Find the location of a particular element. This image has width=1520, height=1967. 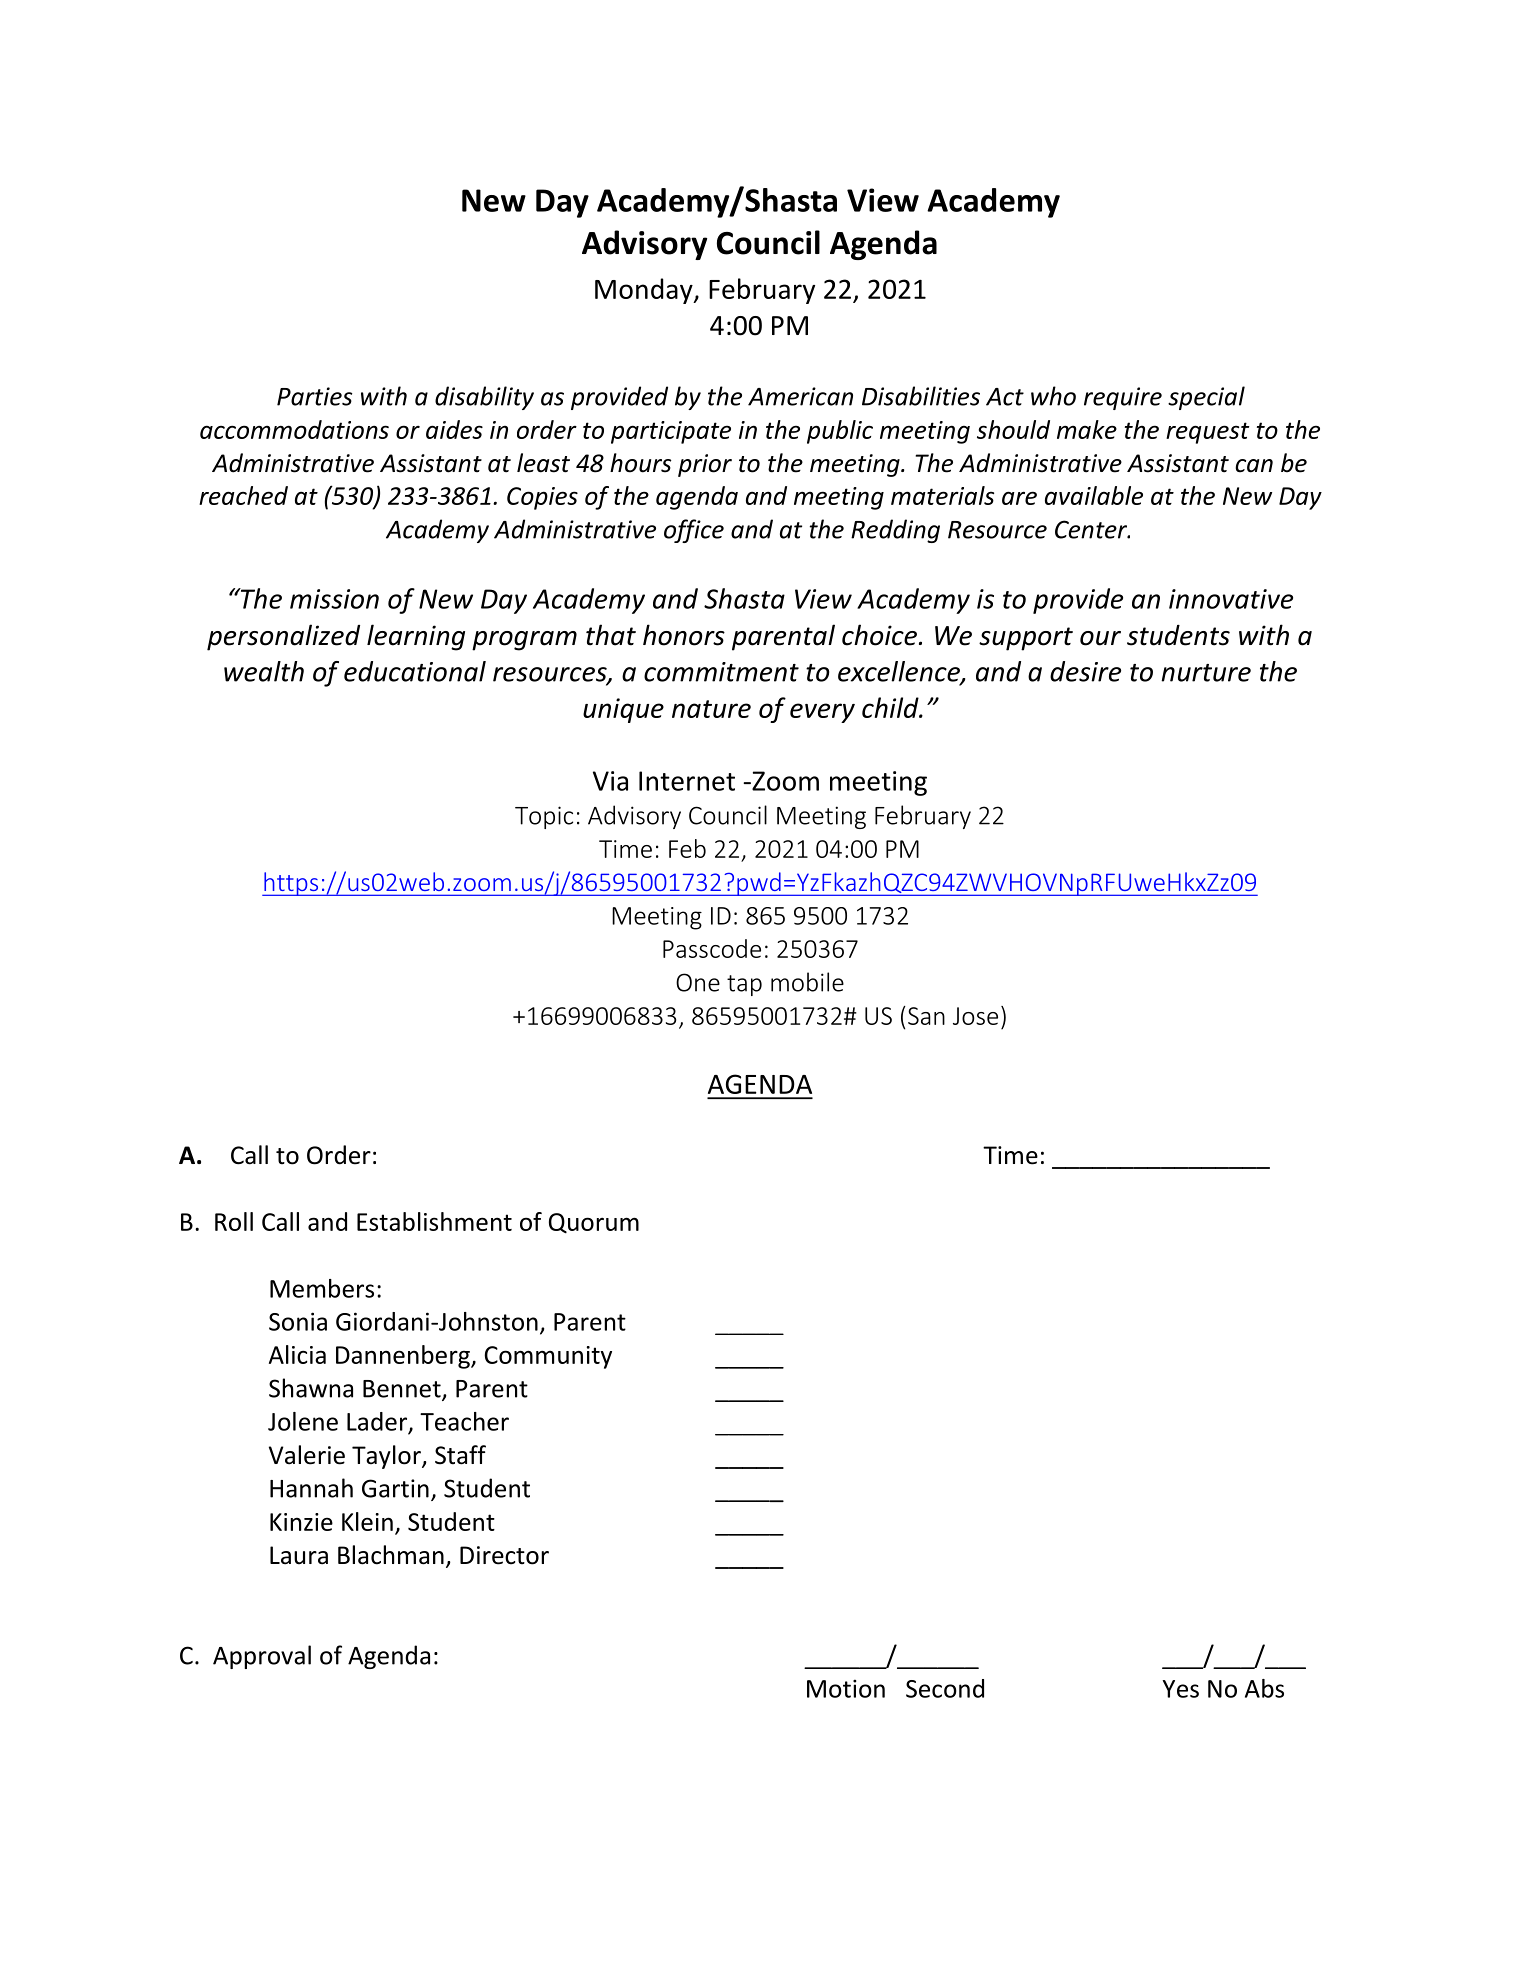

Parties is located at coordinates (314, 396).
